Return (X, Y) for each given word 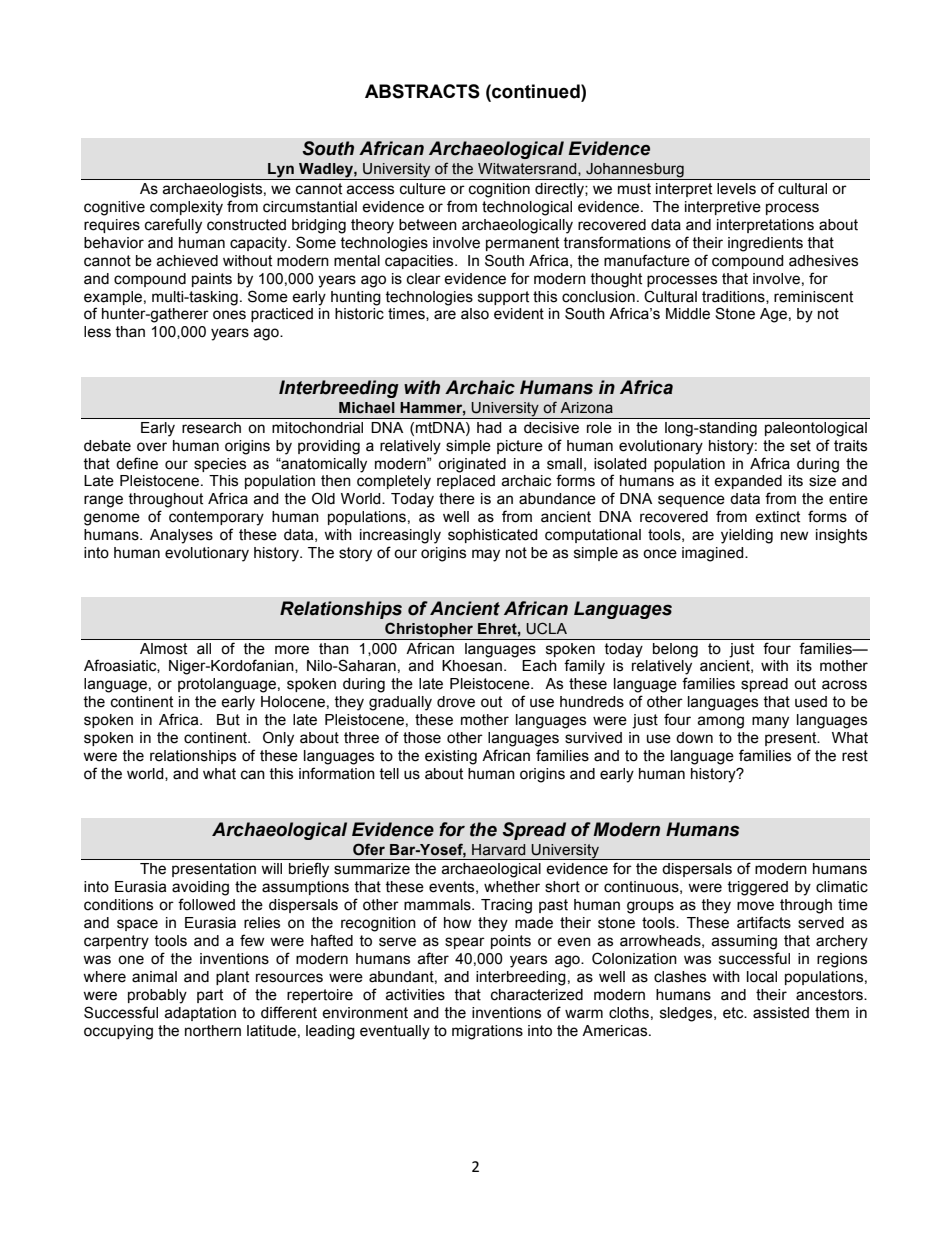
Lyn (281, 171)
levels (736, 189)
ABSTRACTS (422, 91)
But (228, 720)
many (770, 722)
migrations (487, 1032)
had (489, 428)
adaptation (200, 1014)
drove (456, 702)
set (800, 446)
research (211, 428)
